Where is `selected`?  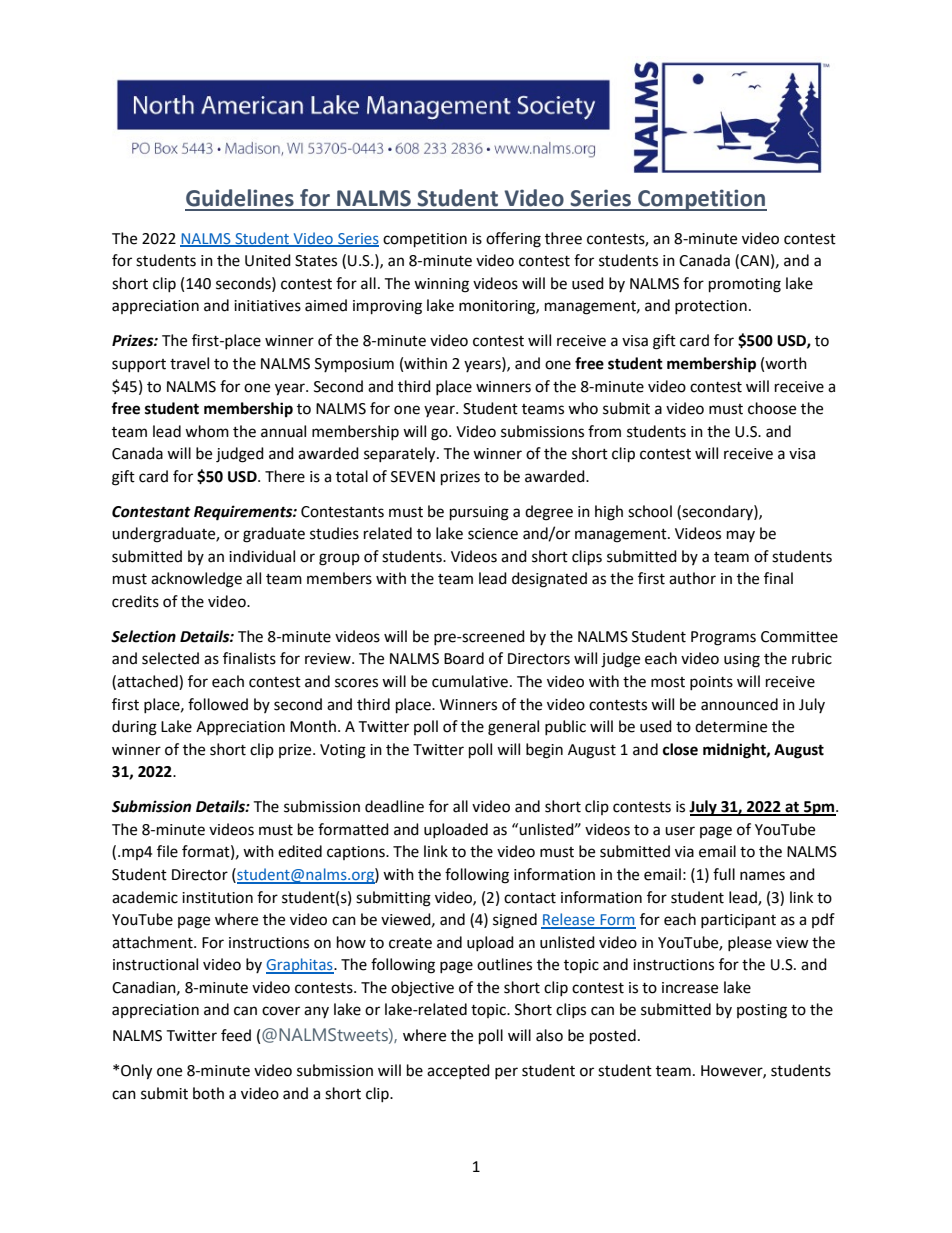
selected is located at coordinates (170, 658).
